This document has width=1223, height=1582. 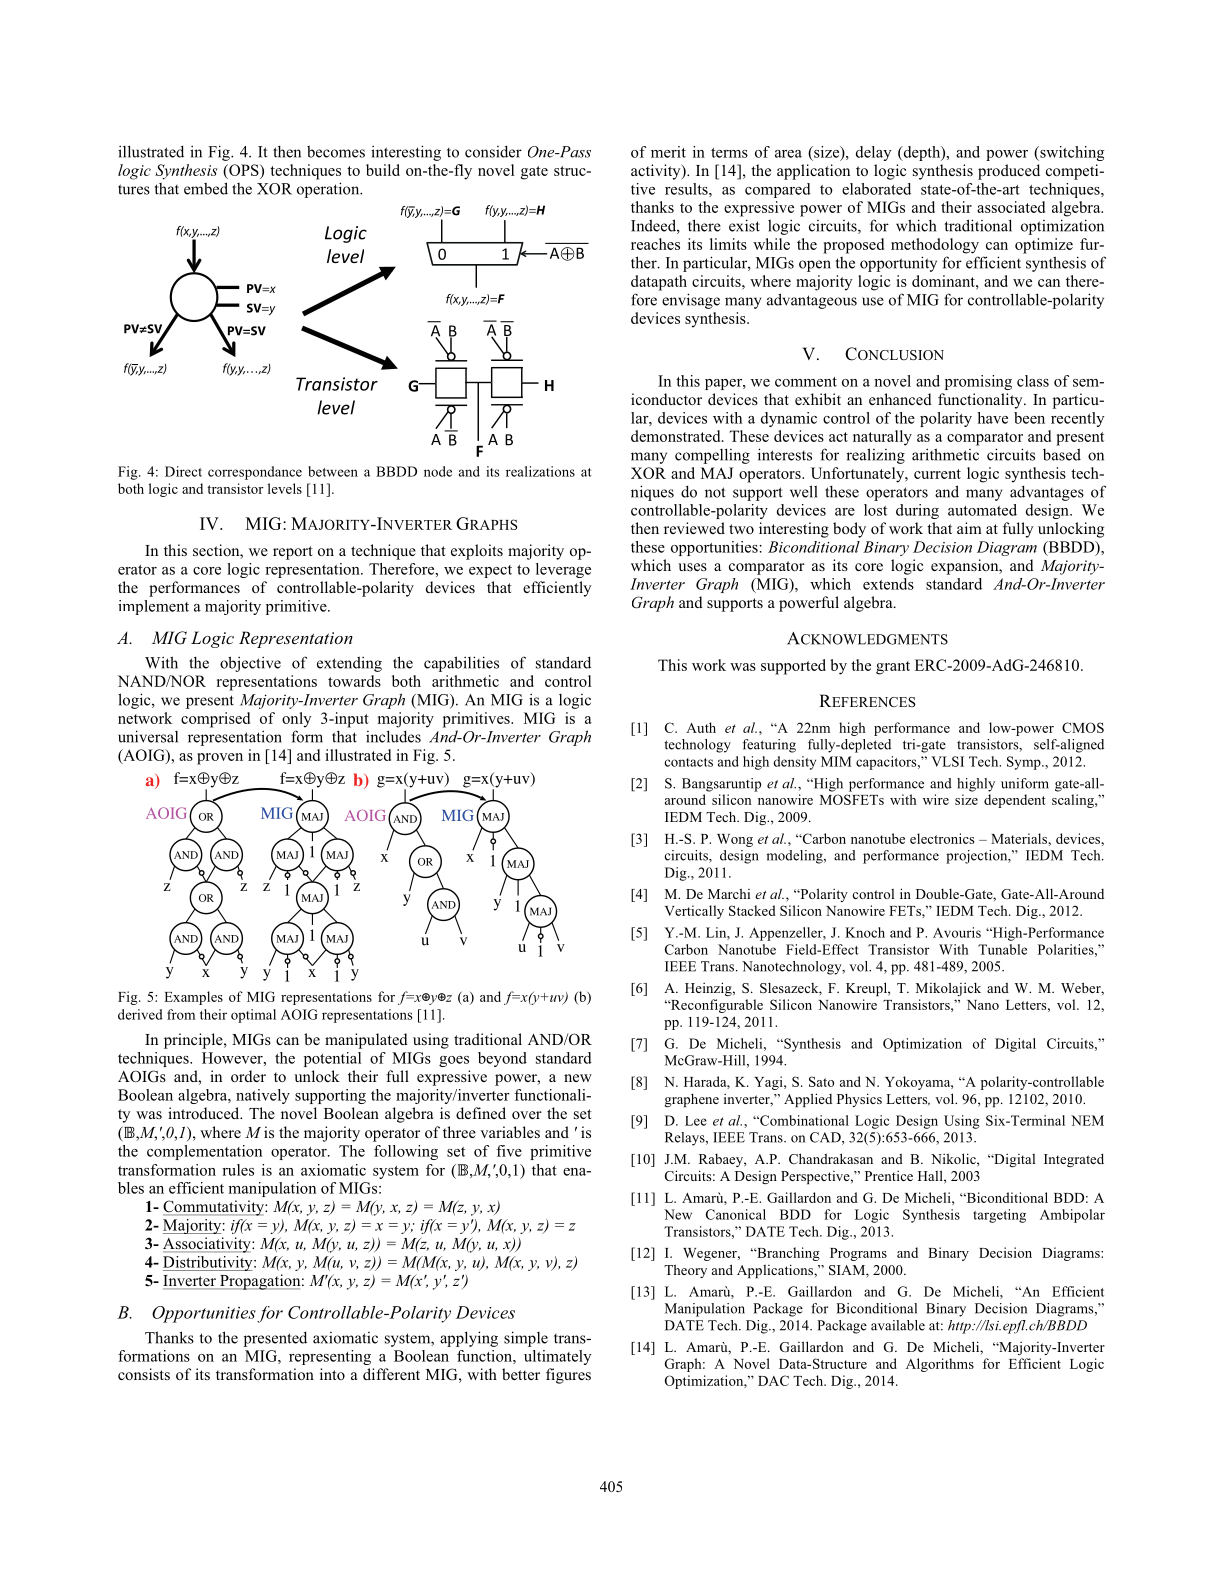 I want to click on OPS, so click(x=244, y=170).
